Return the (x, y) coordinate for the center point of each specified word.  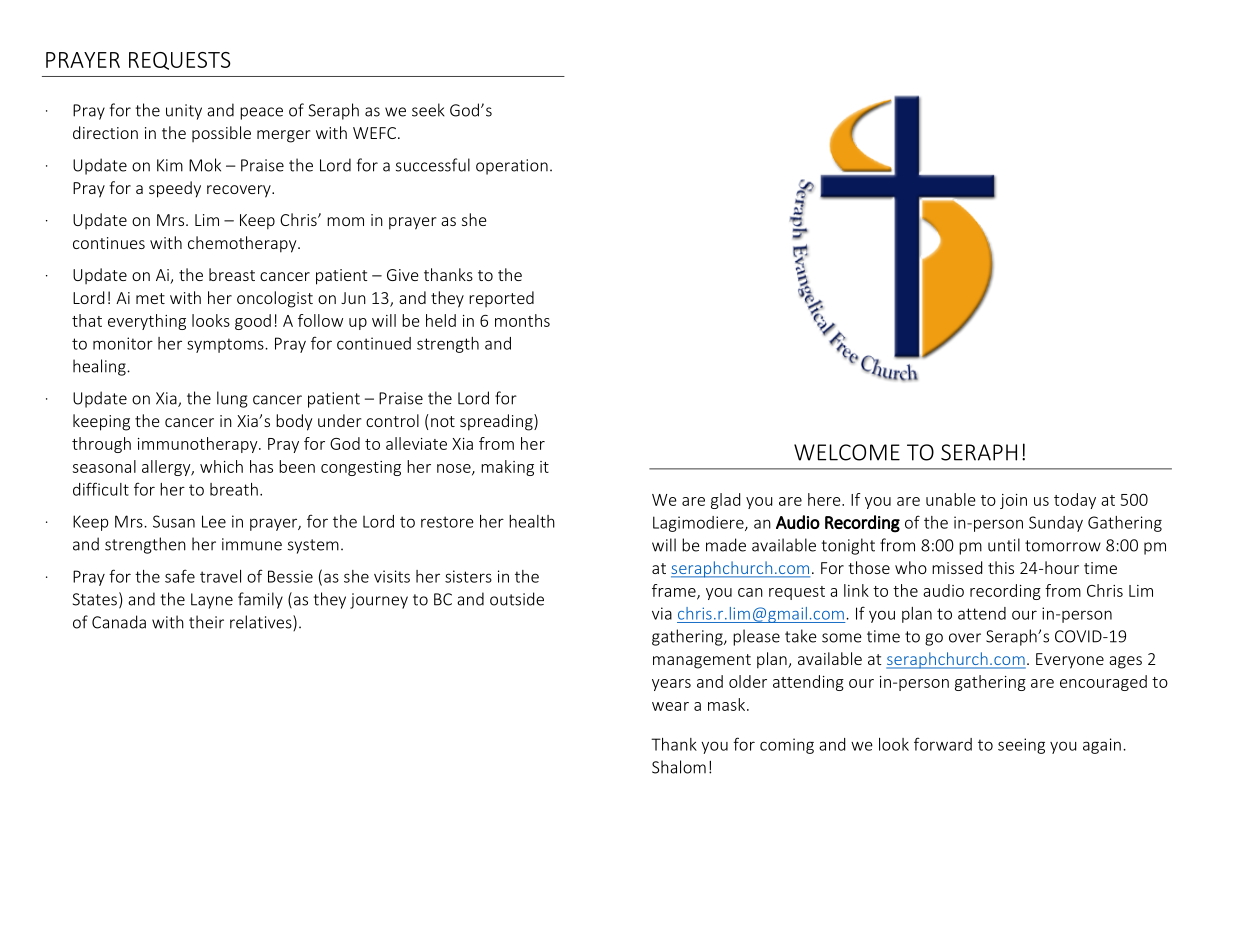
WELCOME (847, 452)
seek (428, 110)
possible (221, 134)
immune (252, 544)
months (522, 320)
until (1004, 545)
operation (512, 167)
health (532, 521)
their (206, 622)
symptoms (226, 345)
